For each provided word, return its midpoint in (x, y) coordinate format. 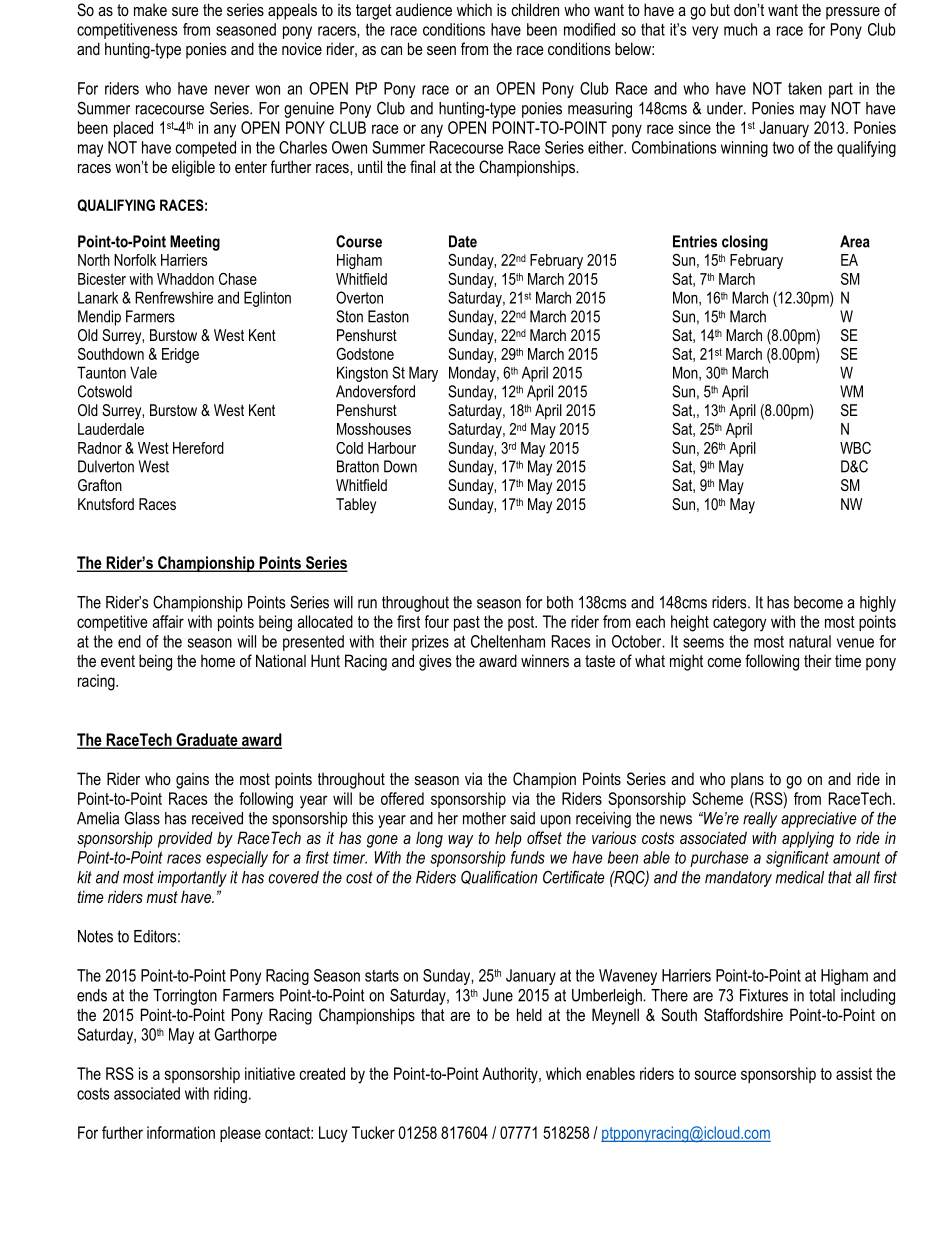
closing (745, 243)
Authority (511, 1075)
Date (463, 241)
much (740, 29)
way (460, 841)
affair (168, 621)
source (715, 1075)
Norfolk (135, 260)
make (150, 9)
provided (185, 839)
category (740, 624)
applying (808, 839)
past (467, 623)
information (181, 1132)
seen (441, 50)
